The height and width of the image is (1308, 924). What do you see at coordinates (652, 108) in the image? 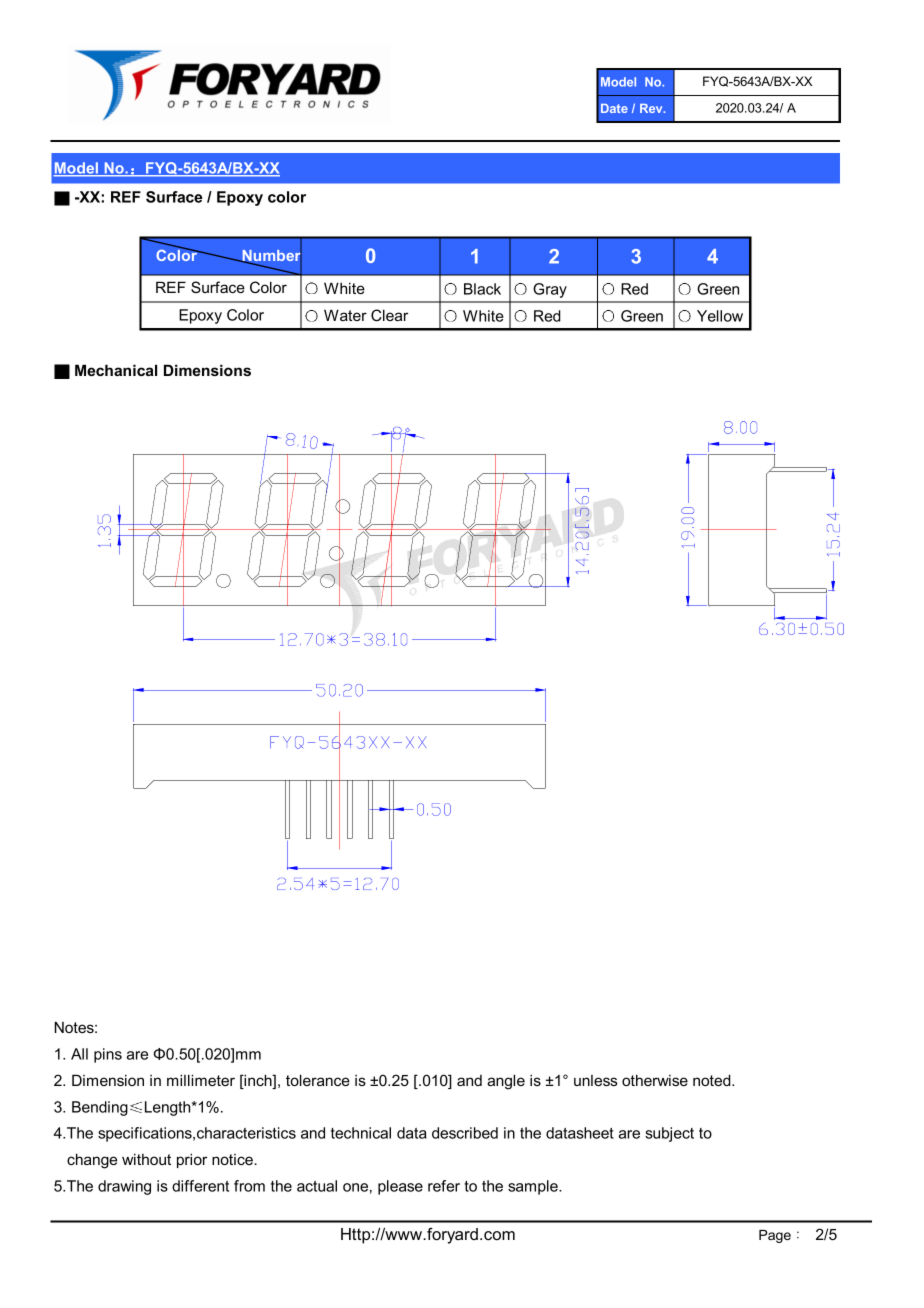
I see `Rev` at bounding box center [652, 108].
